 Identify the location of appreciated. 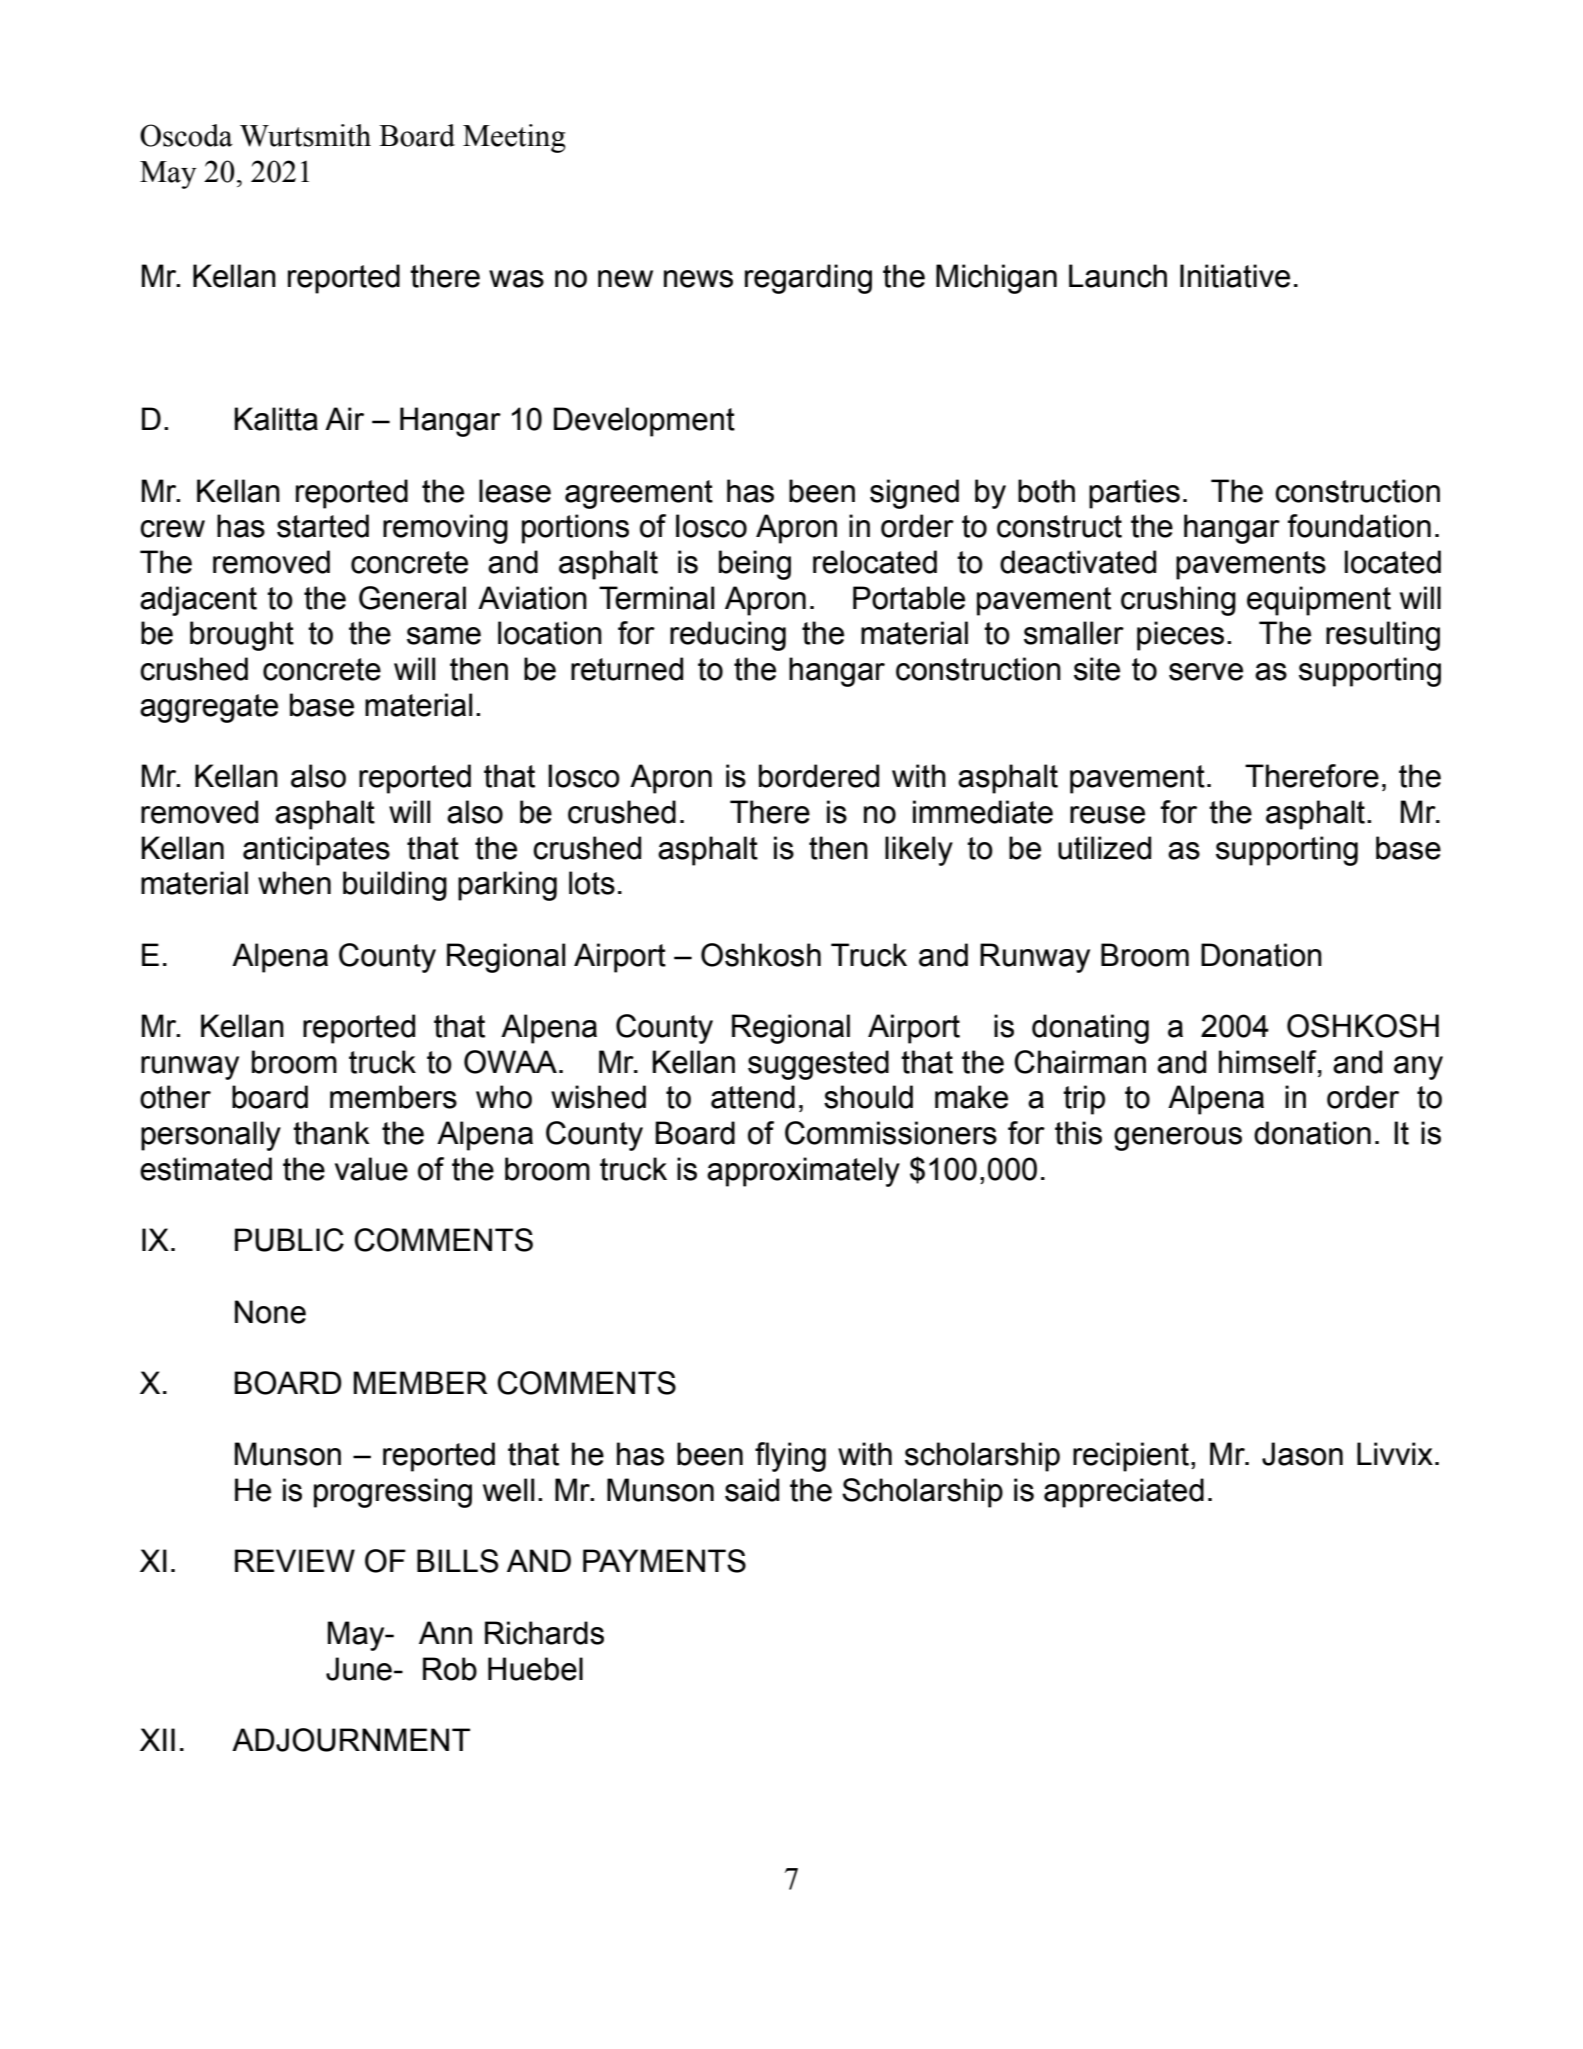
(1124, 1493).
